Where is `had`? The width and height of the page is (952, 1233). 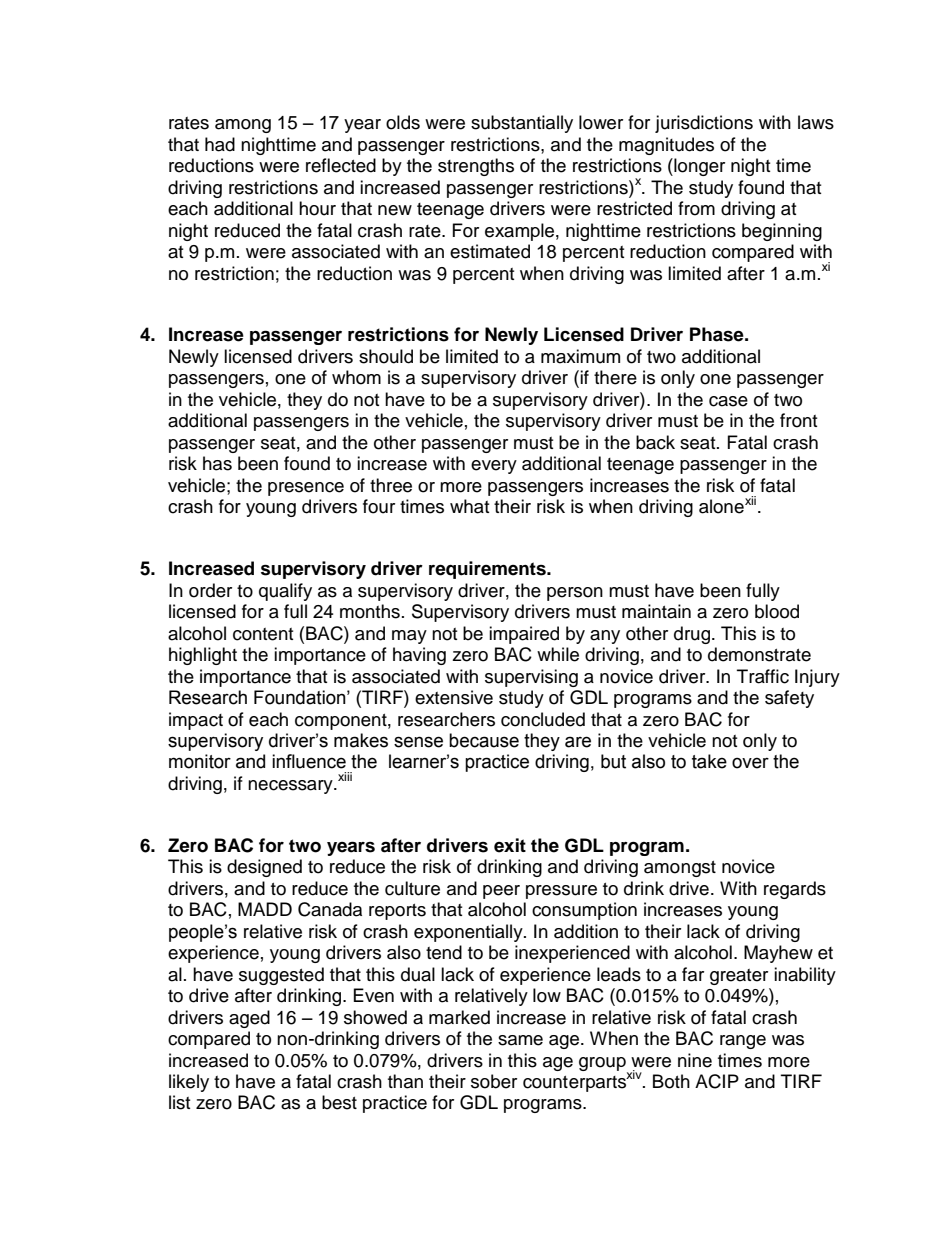 had is located at coordinates (220, 144).
